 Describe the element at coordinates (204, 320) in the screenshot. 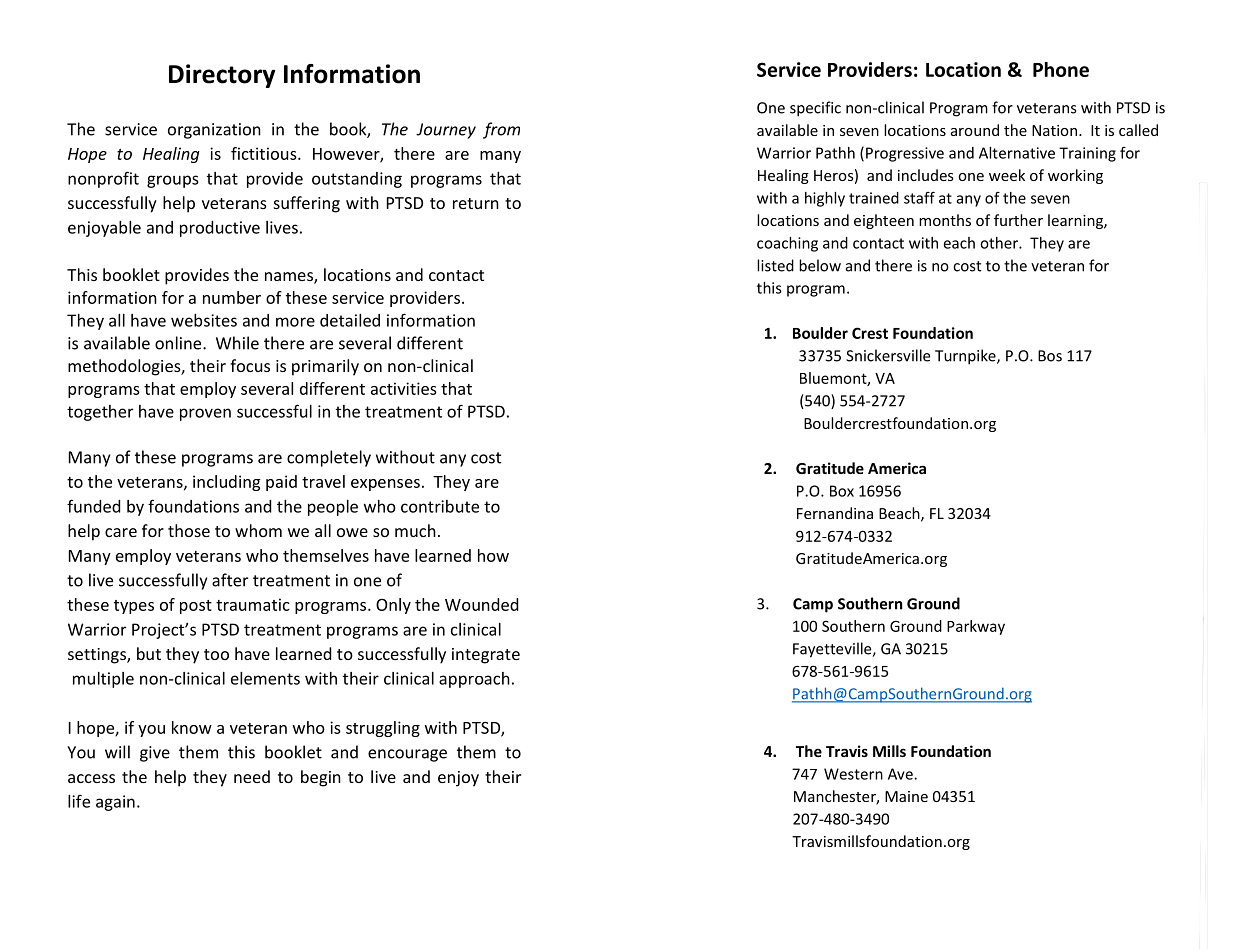

I see `websites` at that location.
